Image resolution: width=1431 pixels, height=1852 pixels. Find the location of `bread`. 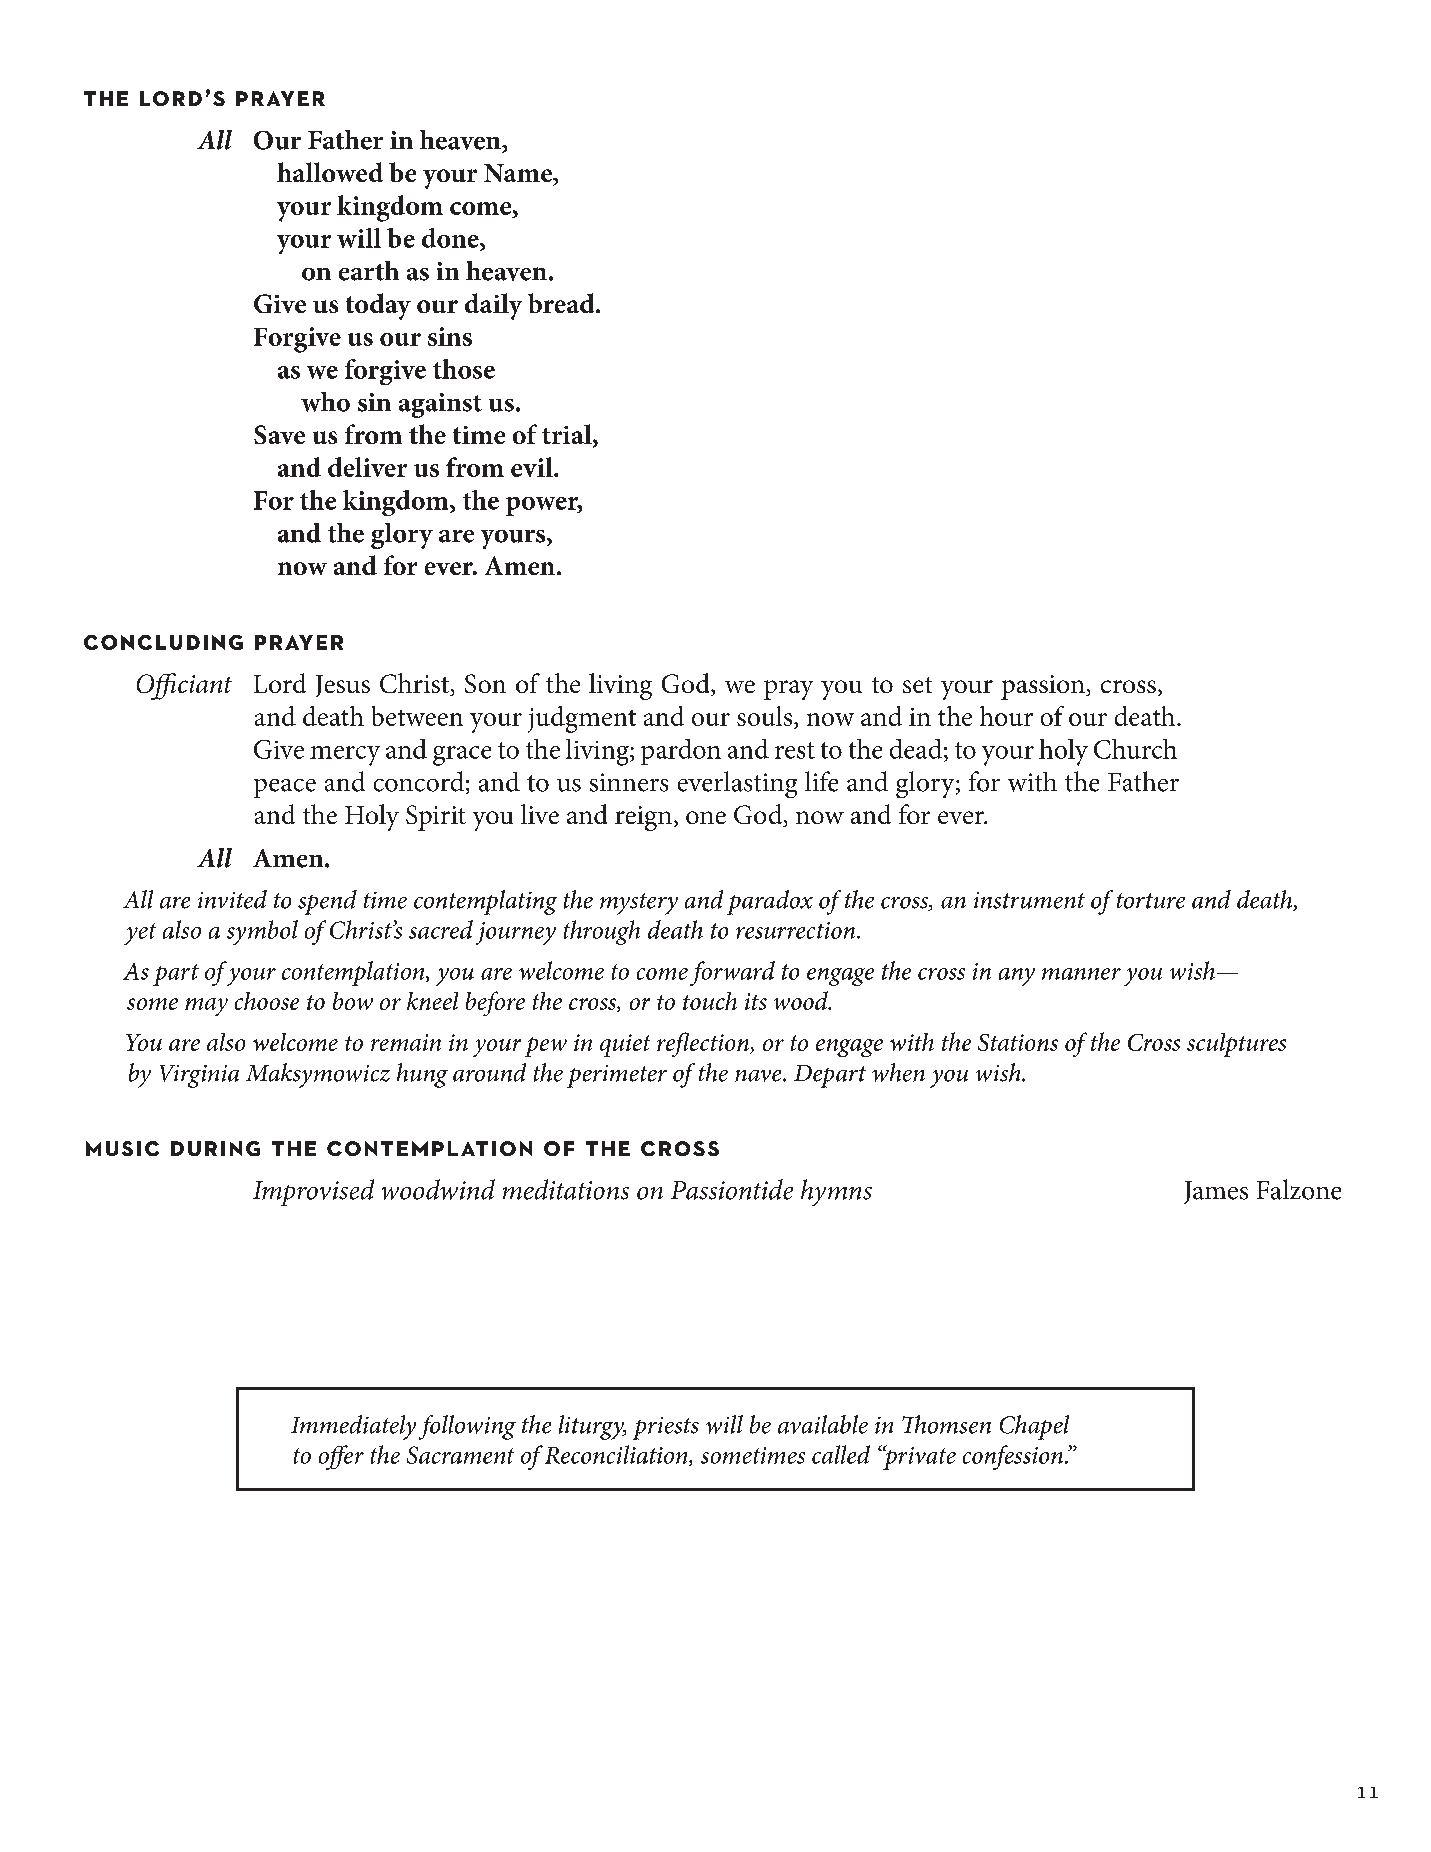

bread is located at coordinates (562, 303).
